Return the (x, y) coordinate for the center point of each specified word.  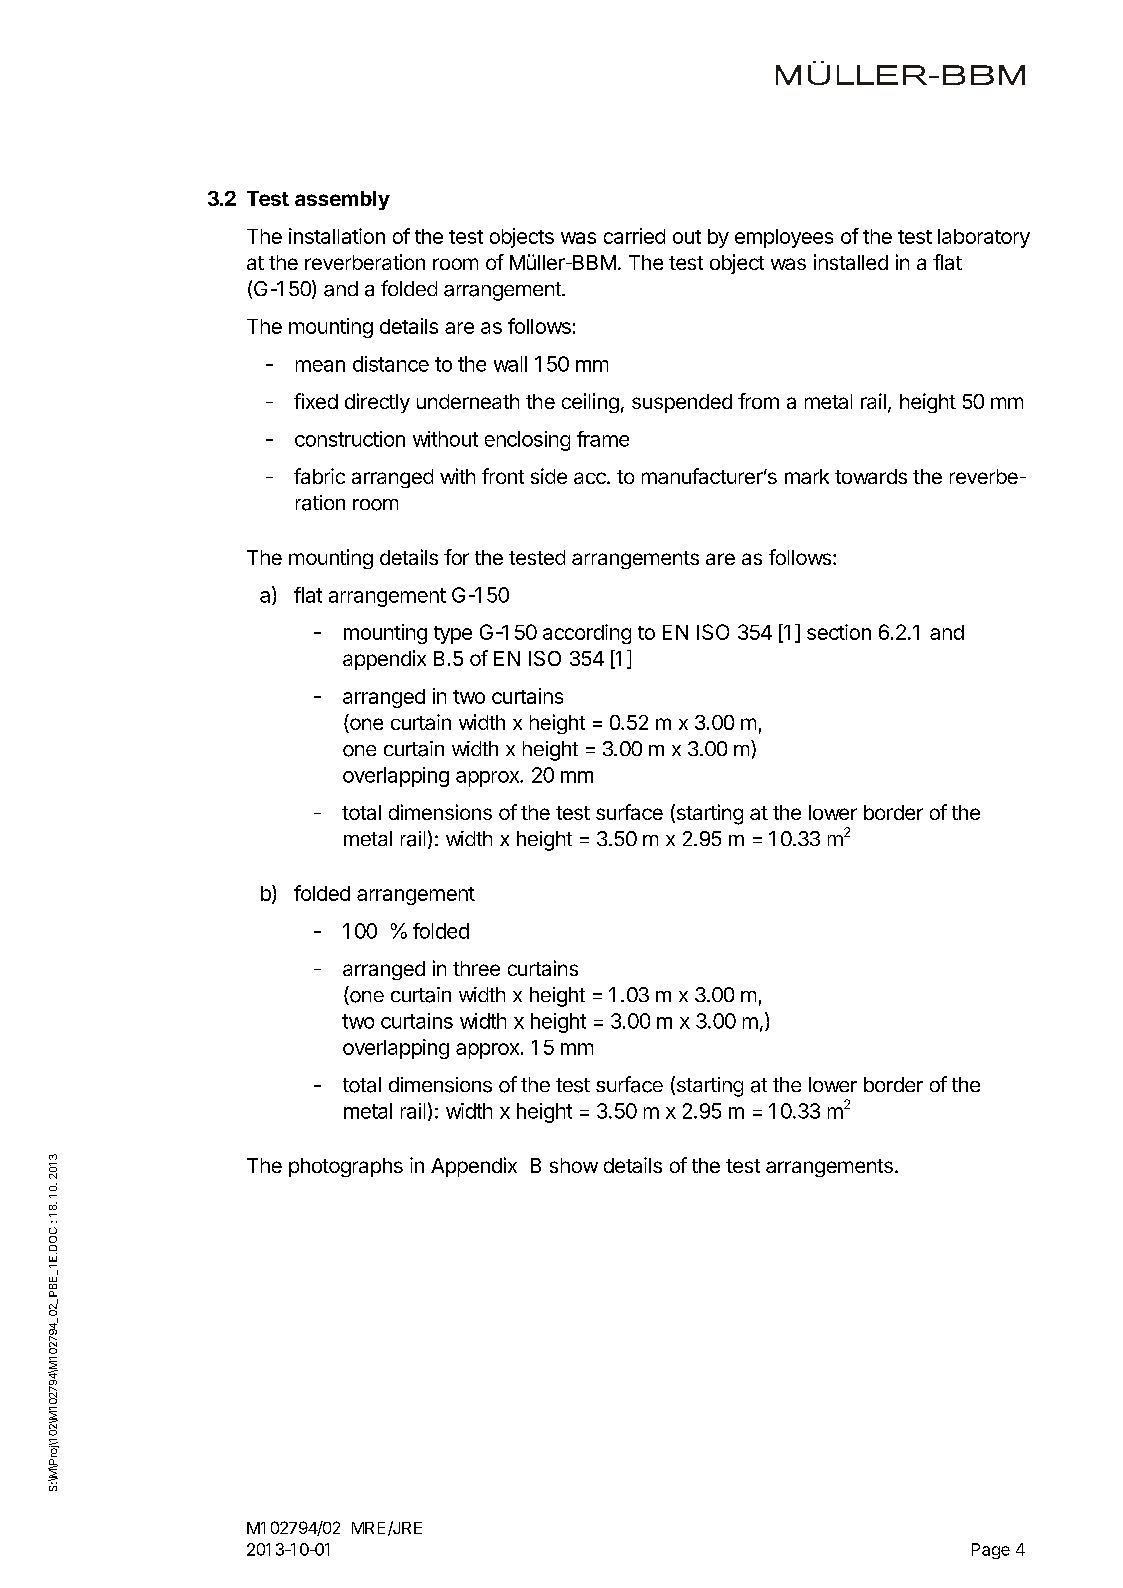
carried (634, 236)
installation (337, 236)
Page (991, 1551)
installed (851, 262)
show (574, 1165)
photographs (346, 1167)
